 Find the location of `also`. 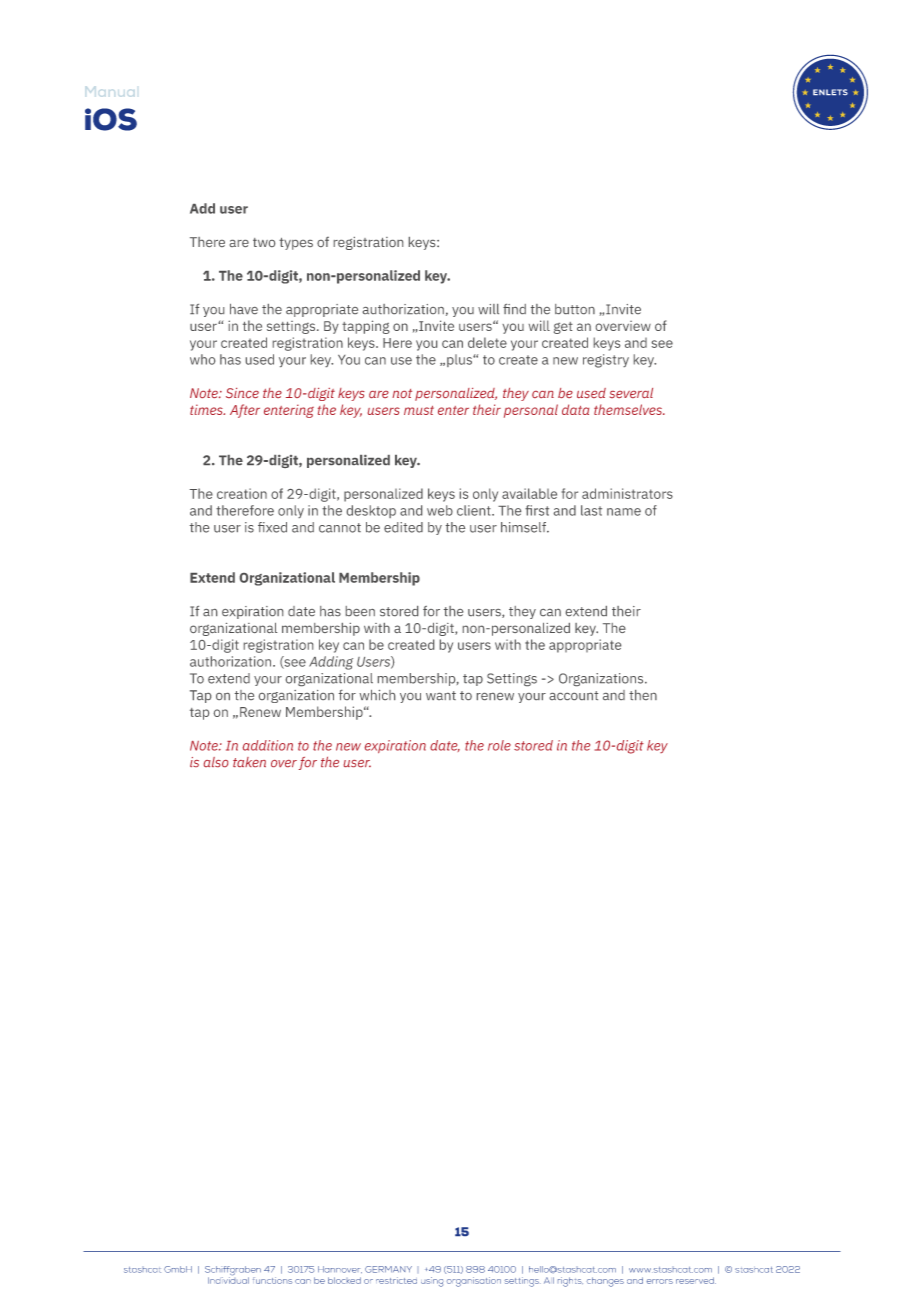

also is located at coordinates (216, 762).
